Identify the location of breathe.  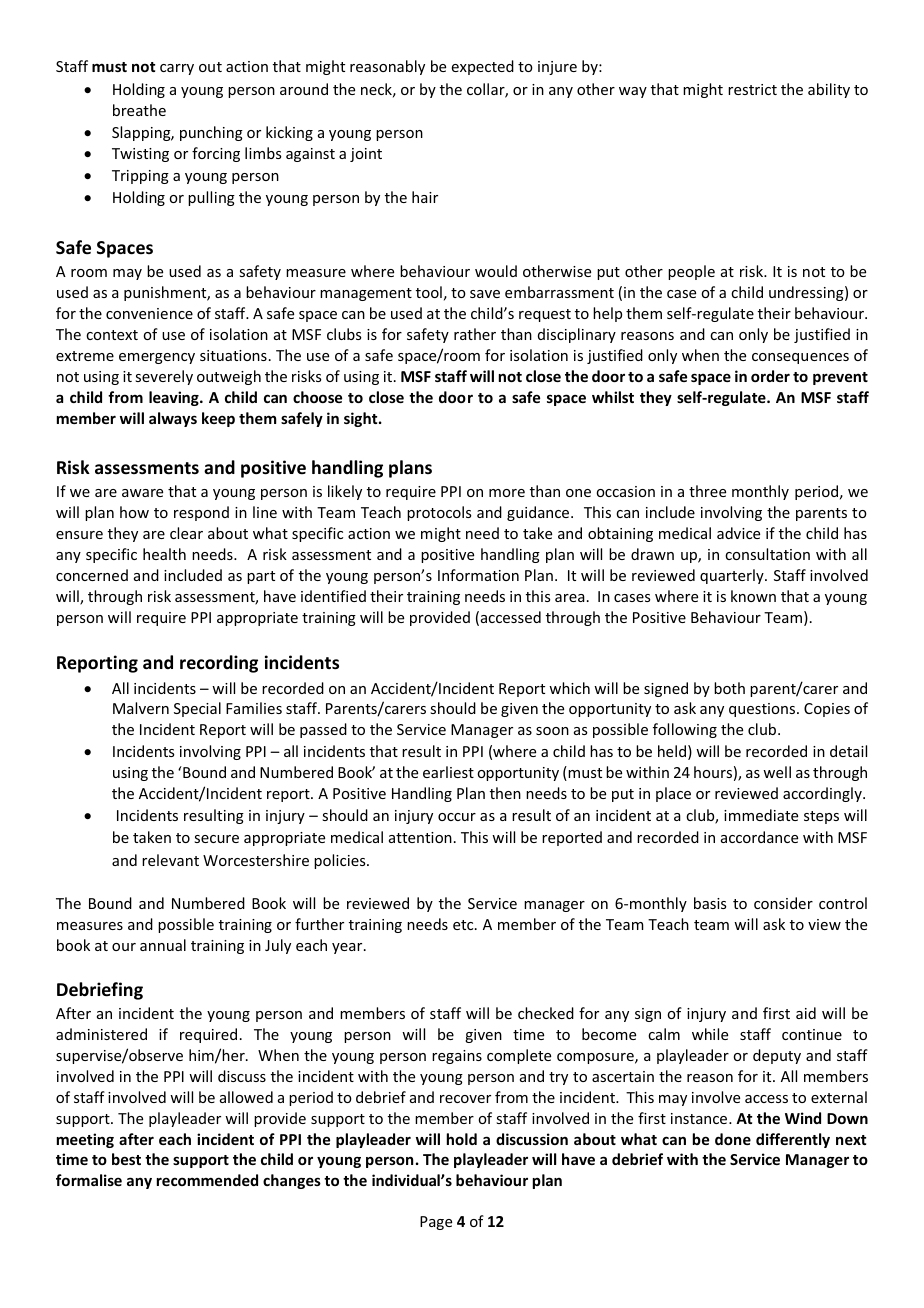
(139, 110).
